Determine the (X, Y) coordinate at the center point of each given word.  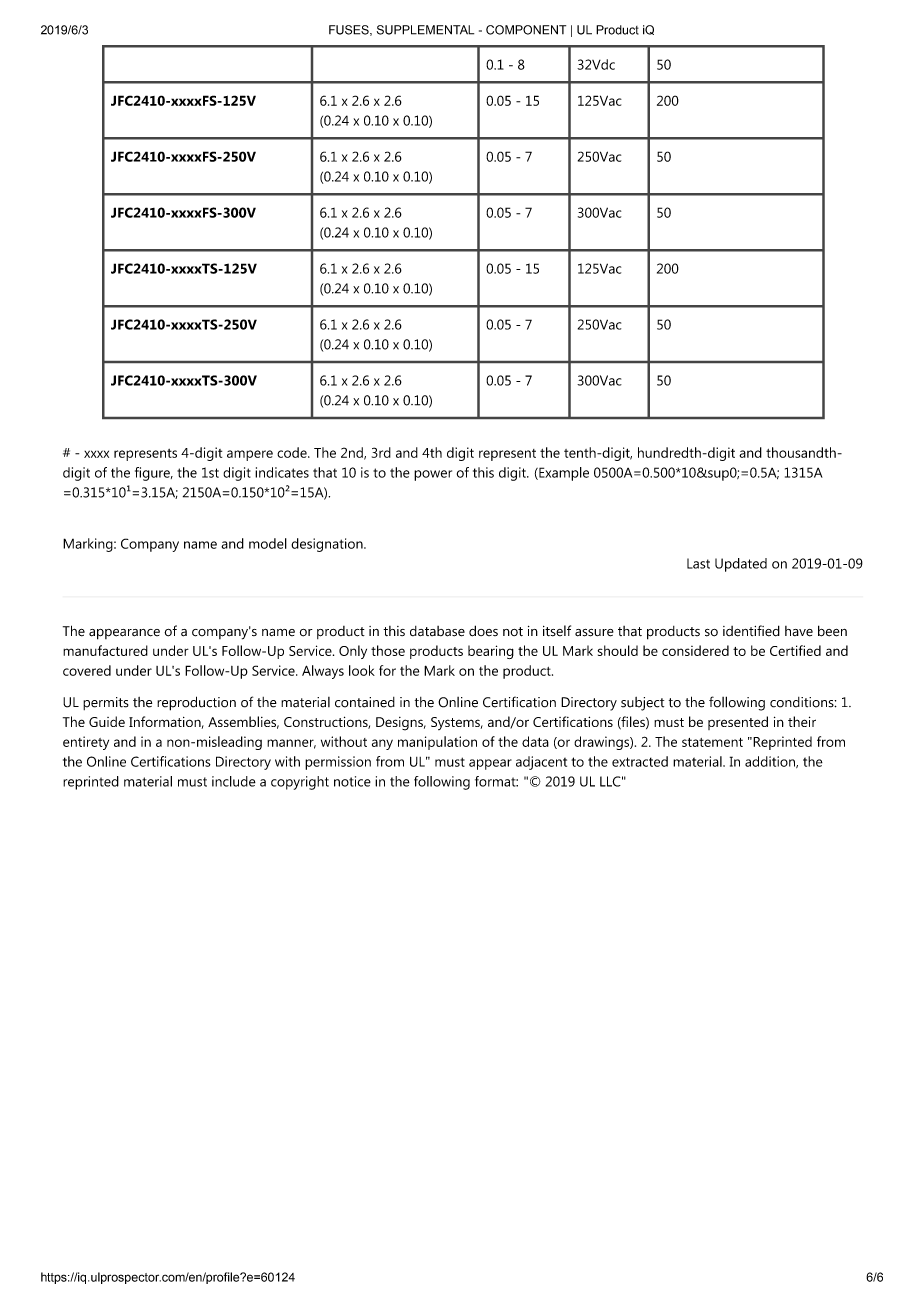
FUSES (350, 30)
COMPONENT (526, 30)
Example (563, 474)
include (234, 781)
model (268, 543)
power (433, 475)
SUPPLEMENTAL (425, 30)
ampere (250, 455)
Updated (741, 565)
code (293, 452)
